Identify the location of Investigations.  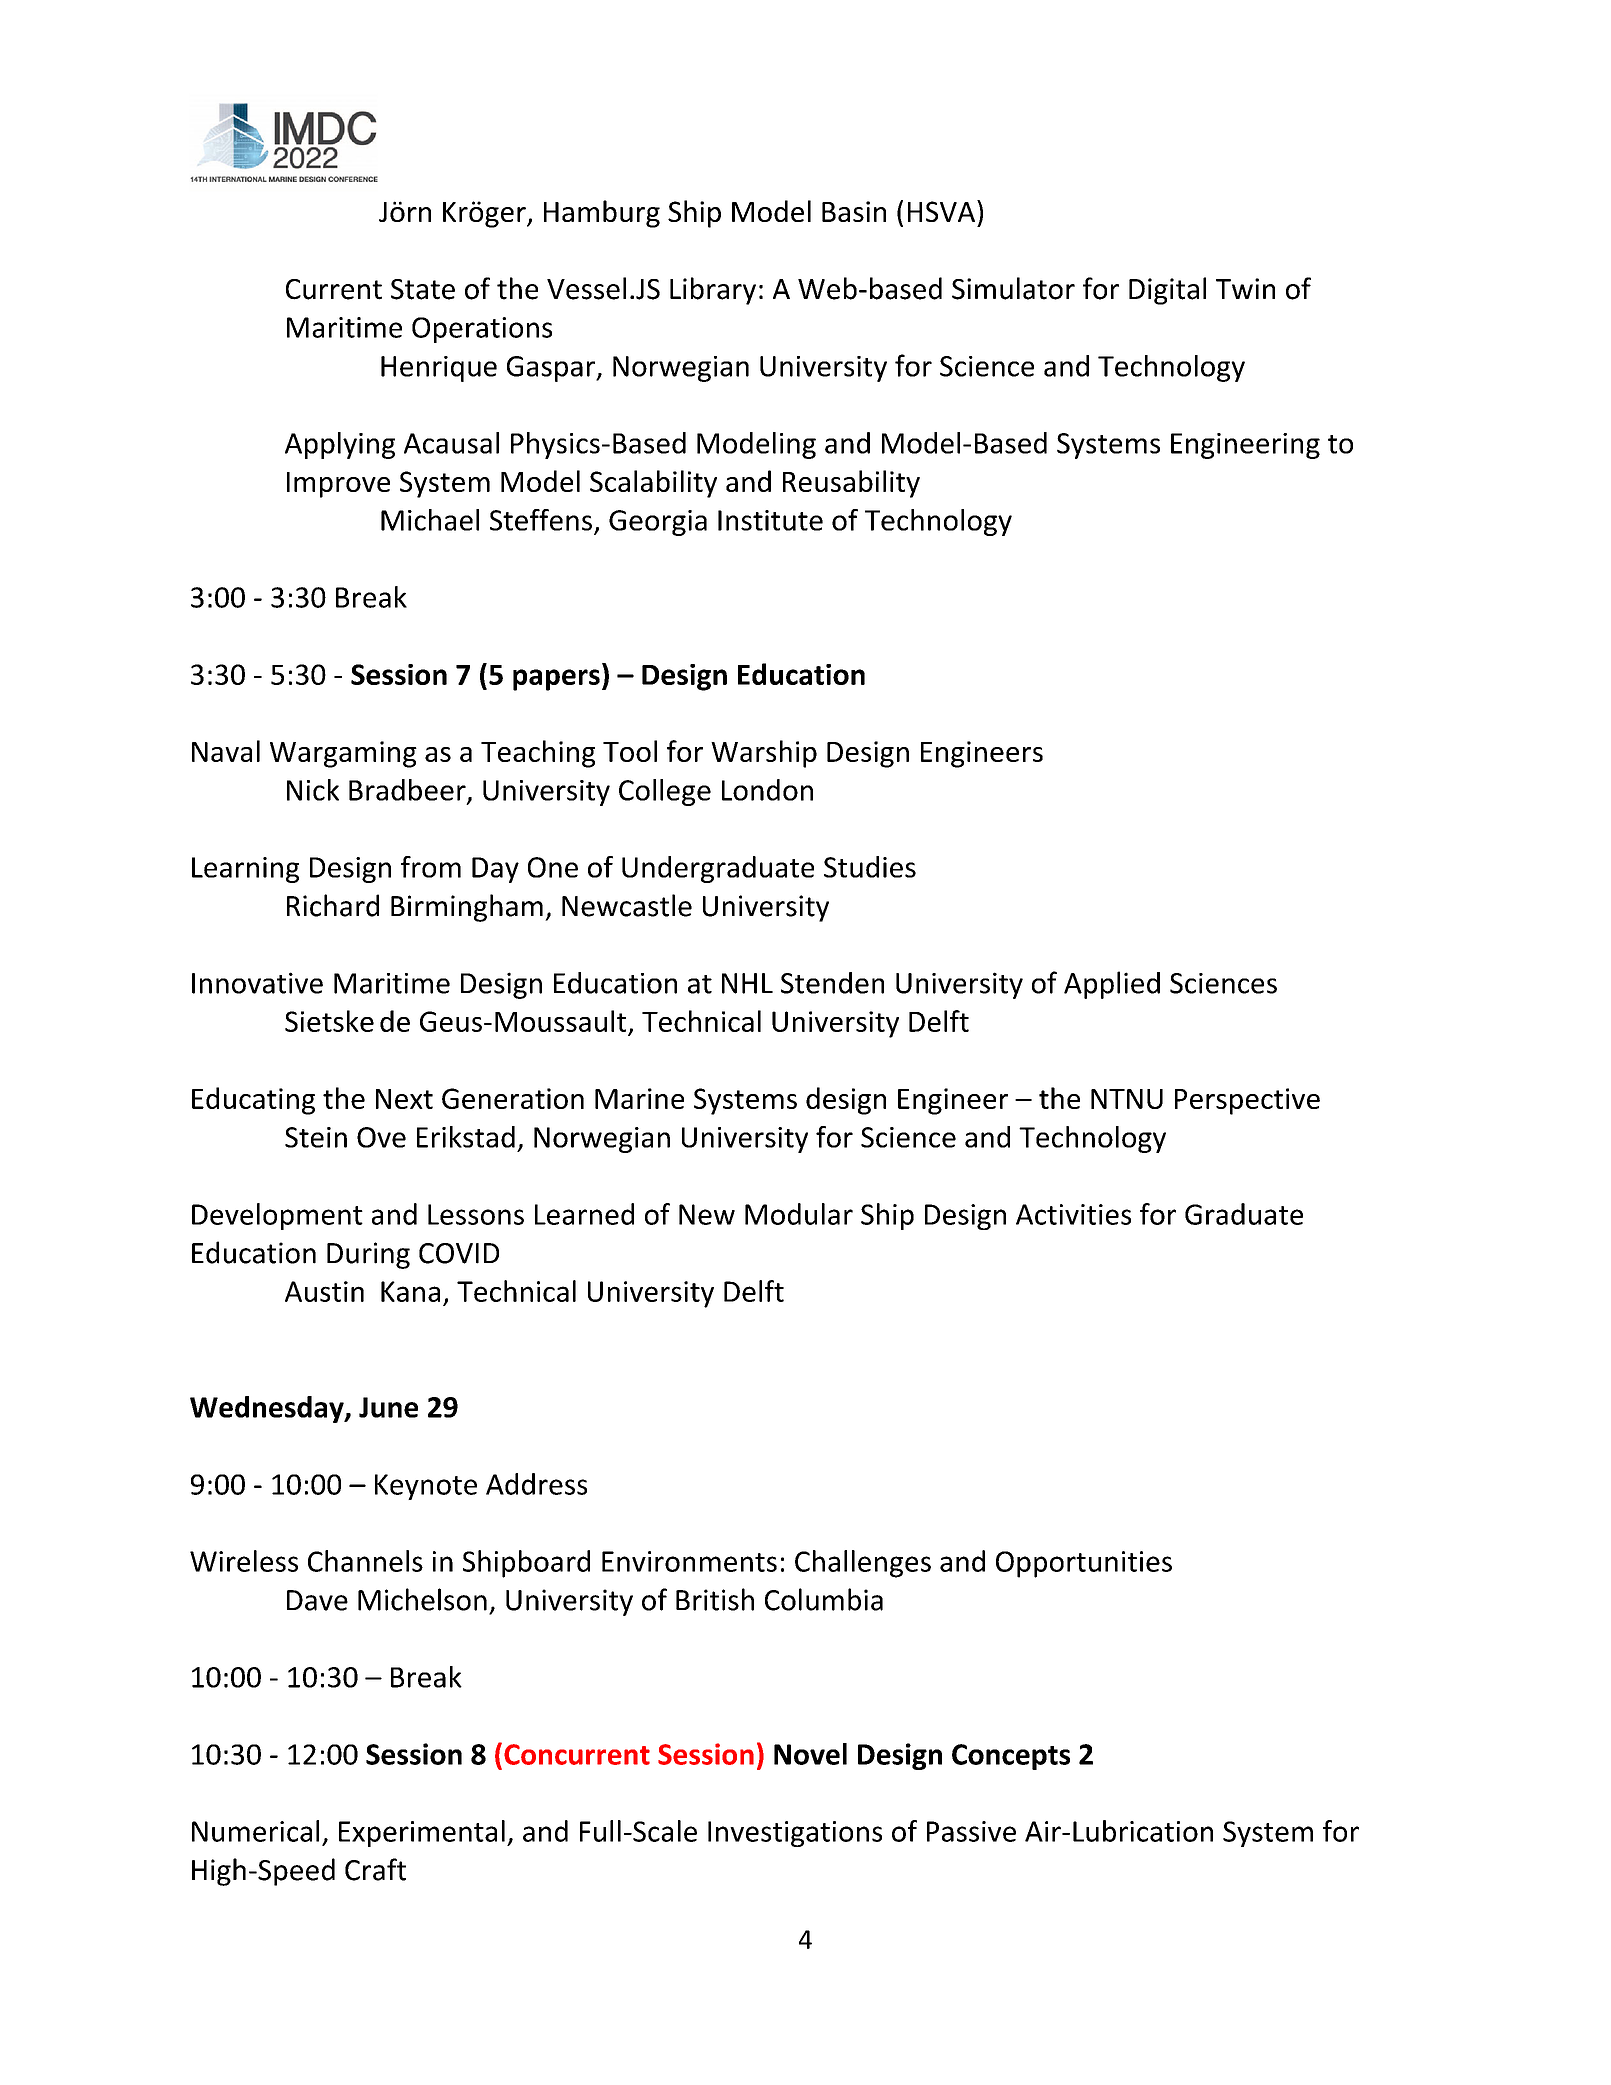
(795, 1834).
